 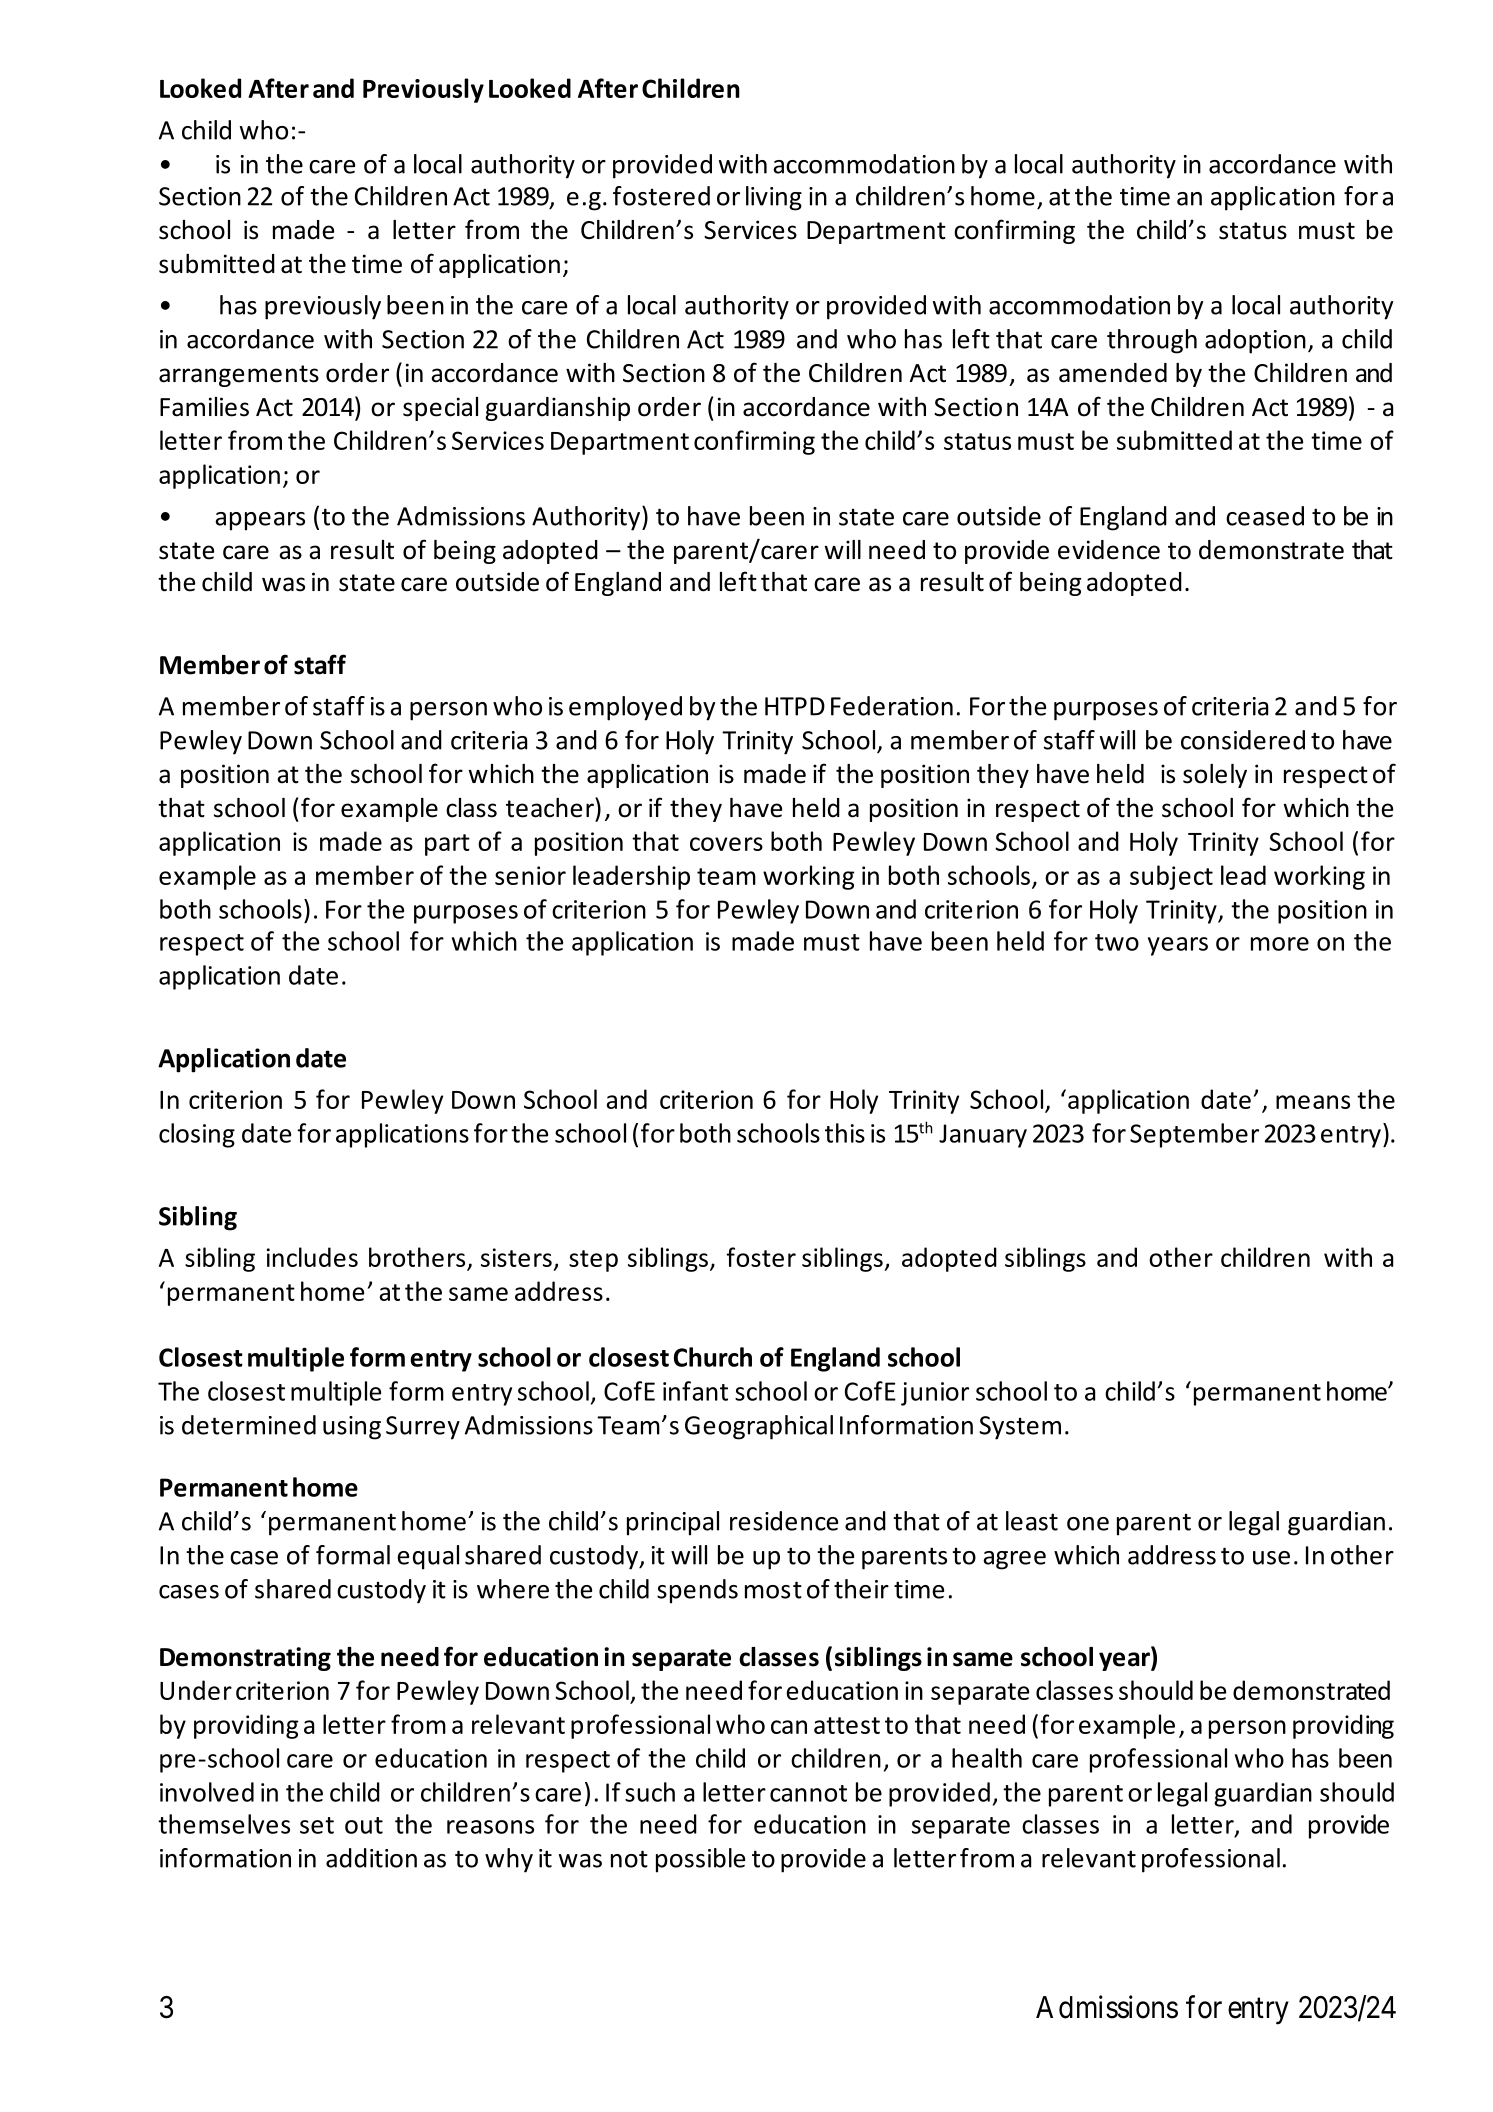 What do you see at coordinates (1171, 877) in the image?
I see `subject` at bounding box center [1171, 877].
